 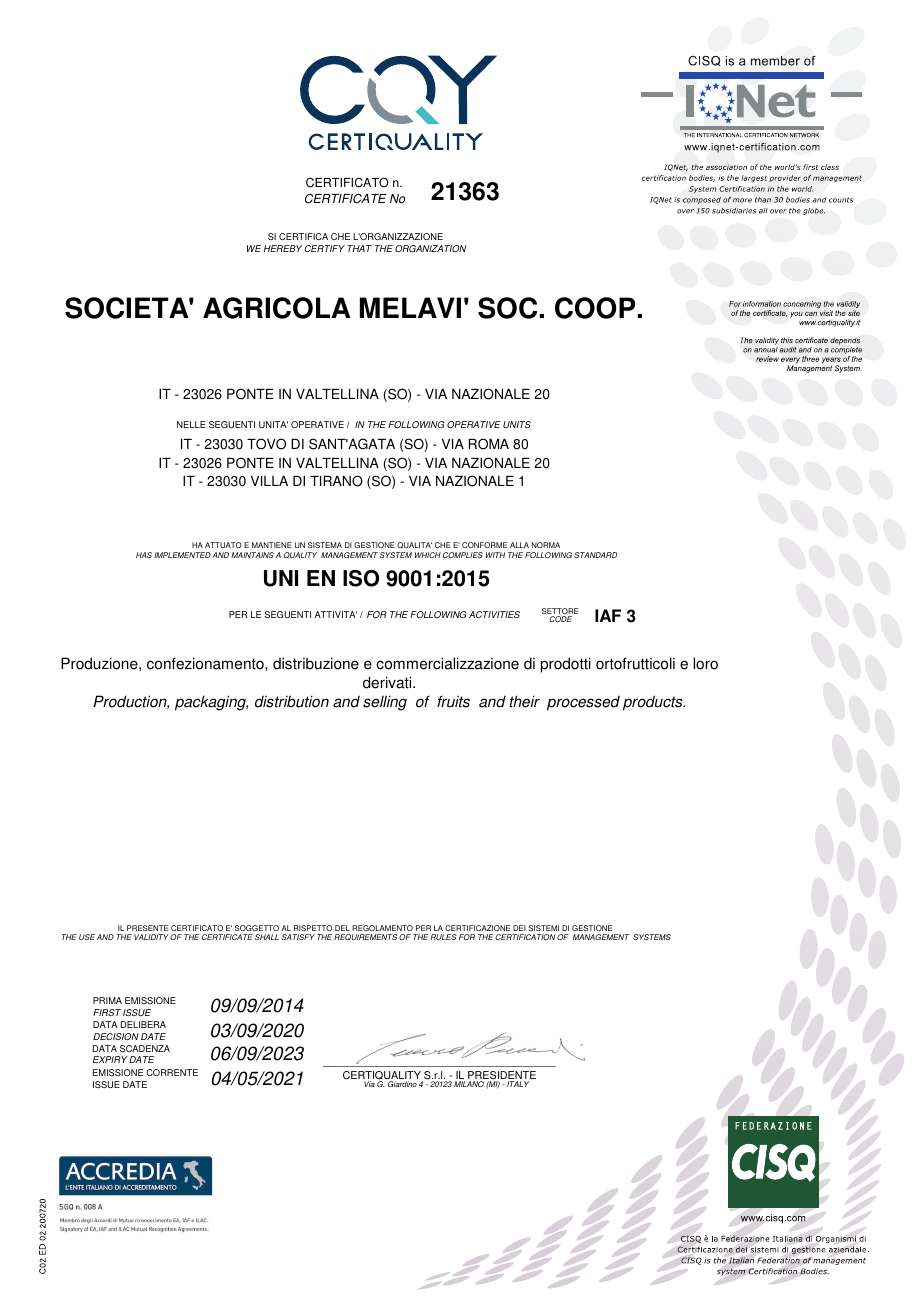 I want to click on REQUIREMENTS, so click(x=365, y=937).
